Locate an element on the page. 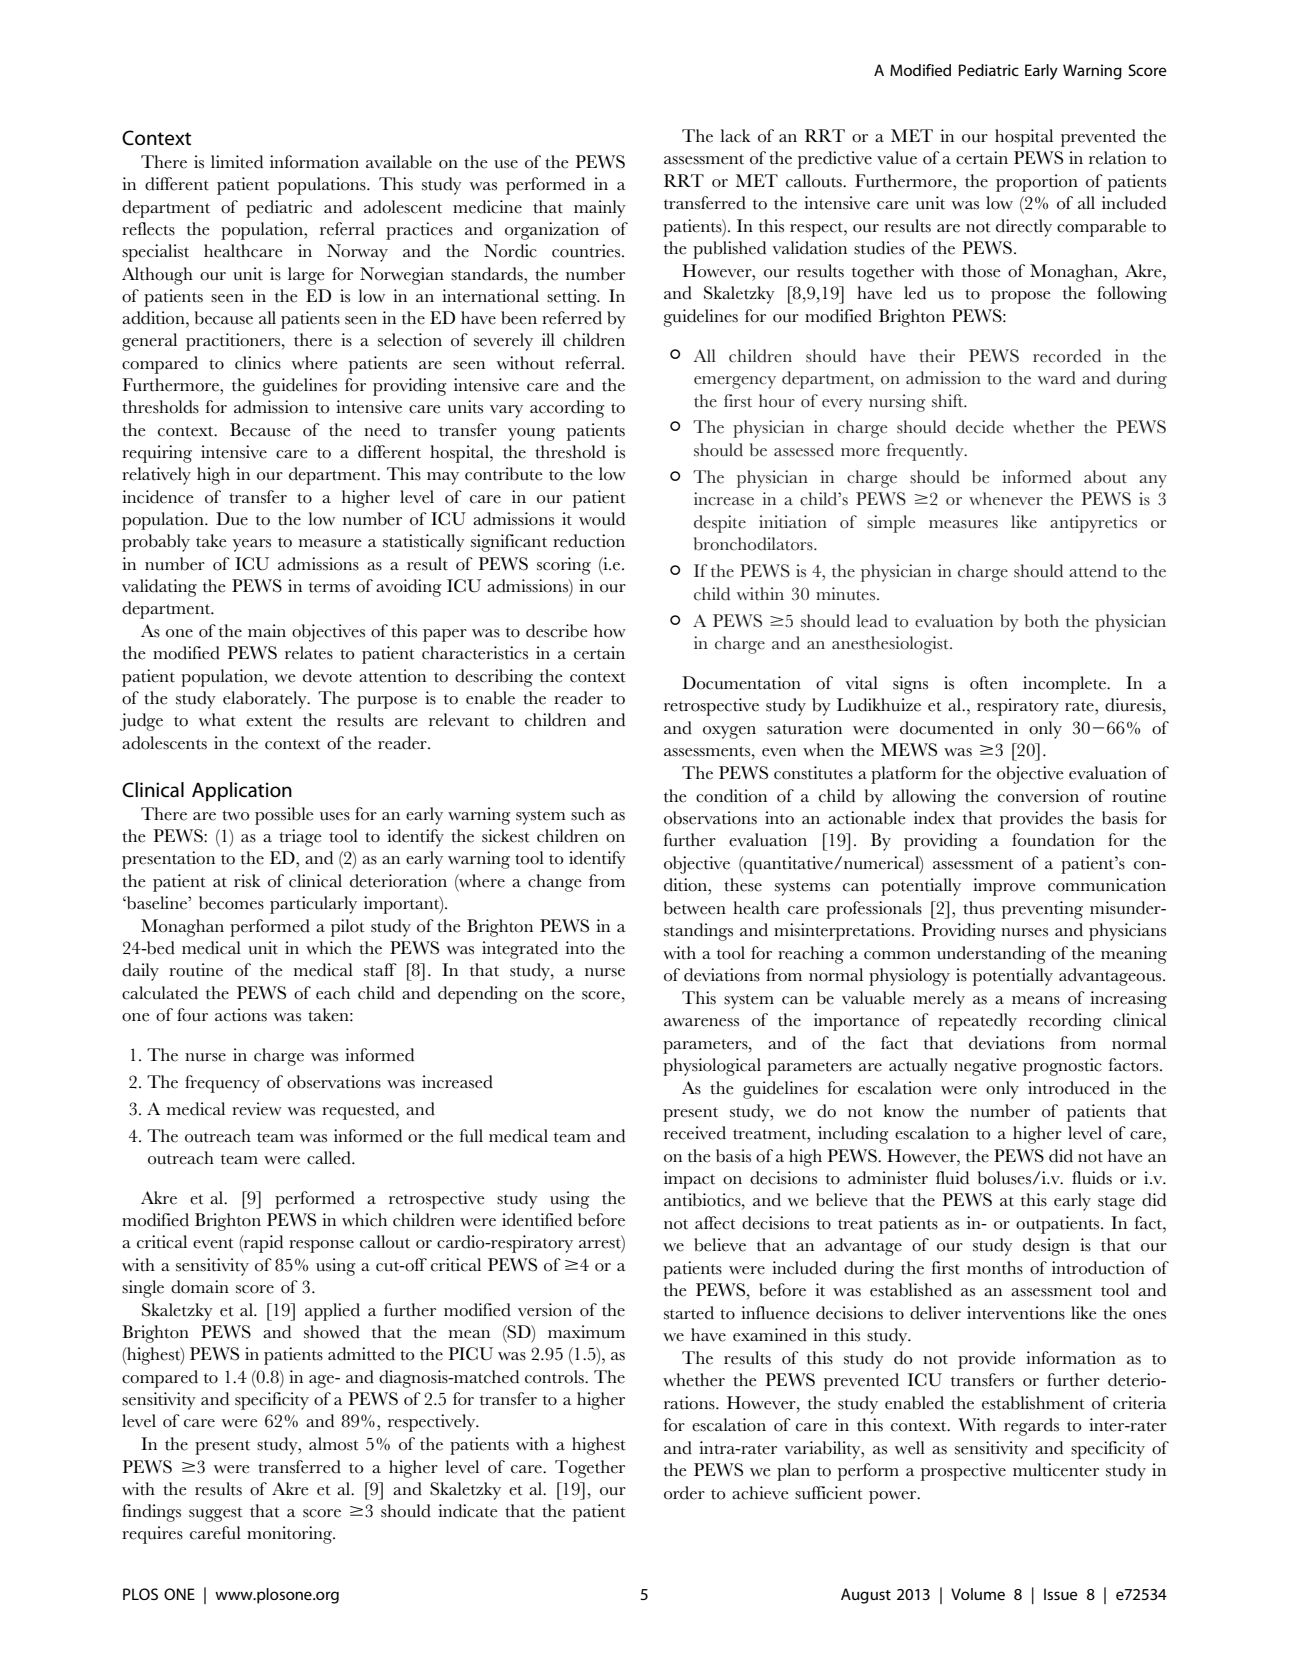 This page has width=1289, height=1665. lack is located at coordinates (735, 136).
